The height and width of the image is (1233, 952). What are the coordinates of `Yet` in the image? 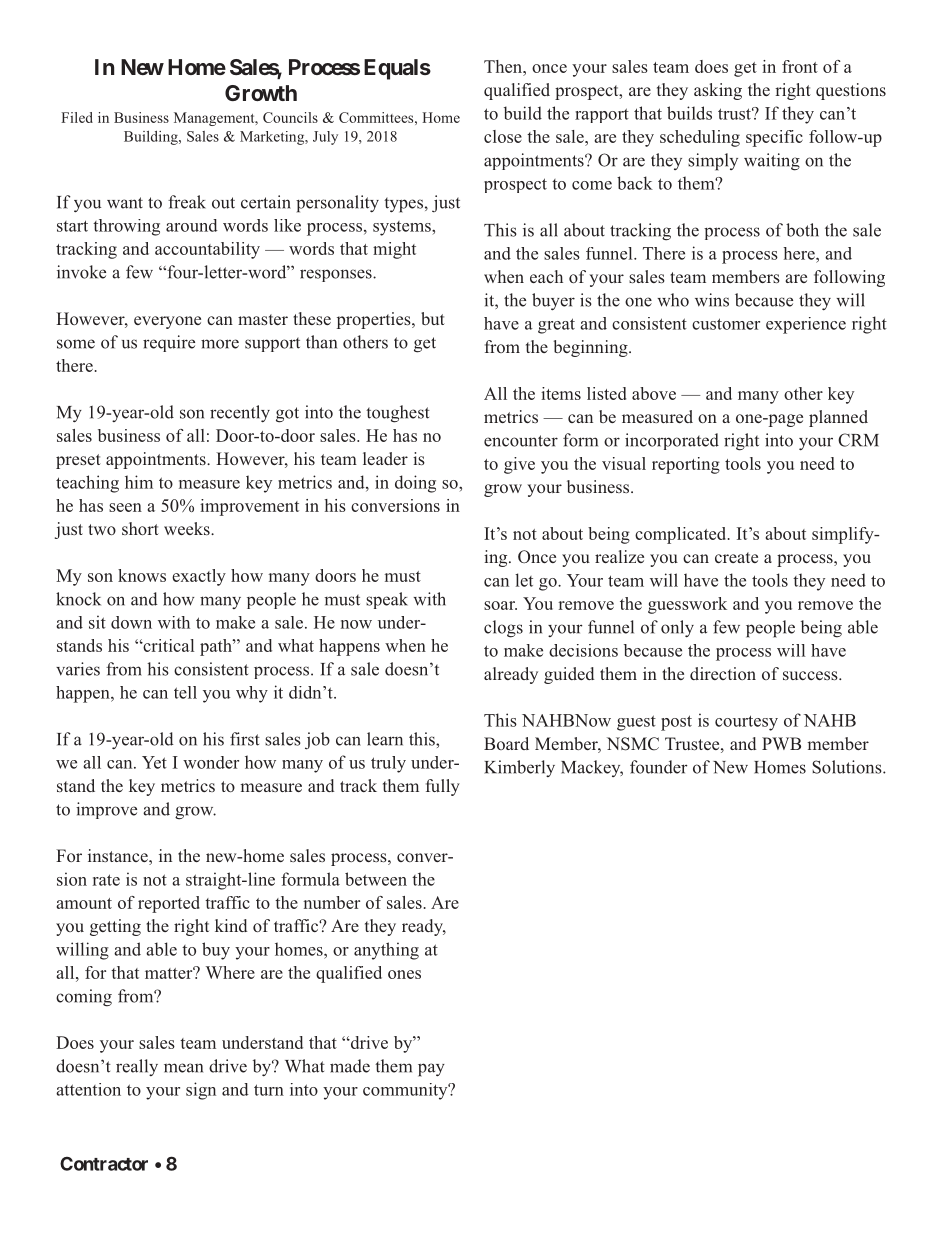 It's located at (154, 762).
